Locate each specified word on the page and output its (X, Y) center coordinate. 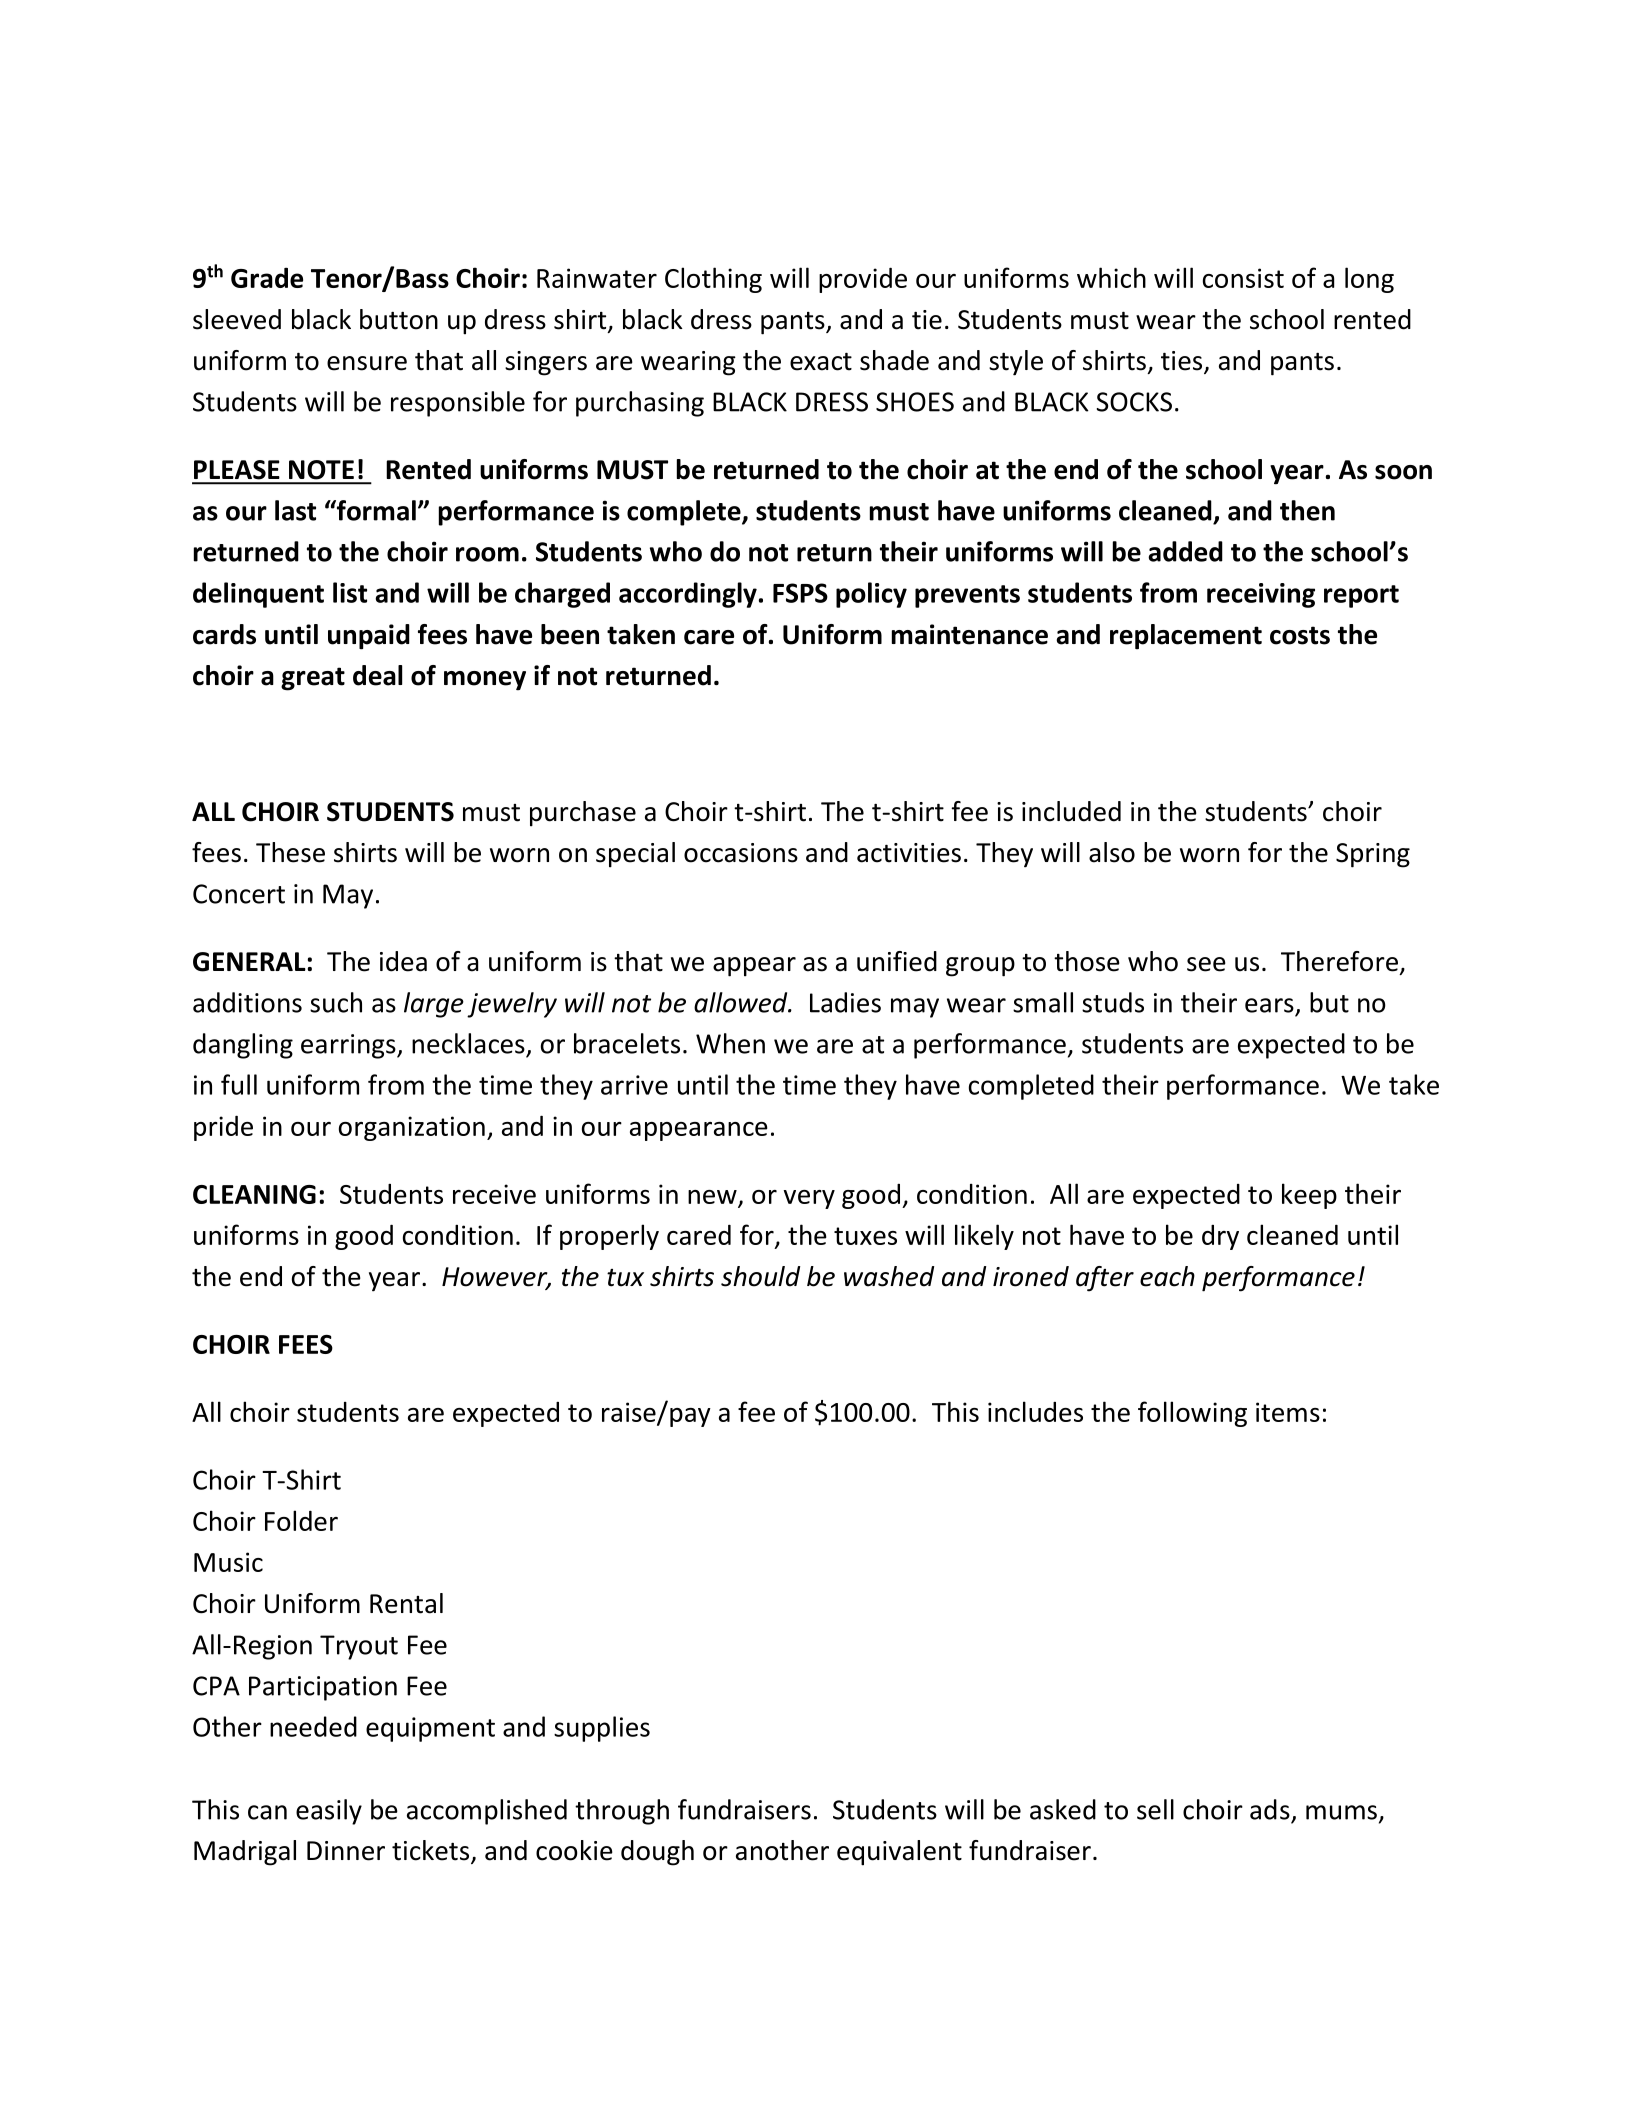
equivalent (899, 1853)
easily (329, 1812)
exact (821, 362)
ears (1269, 1005)
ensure (367, 363)
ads (1270, 1809)
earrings (349, 1046)
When (730, 1043)
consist (1243, 278)
